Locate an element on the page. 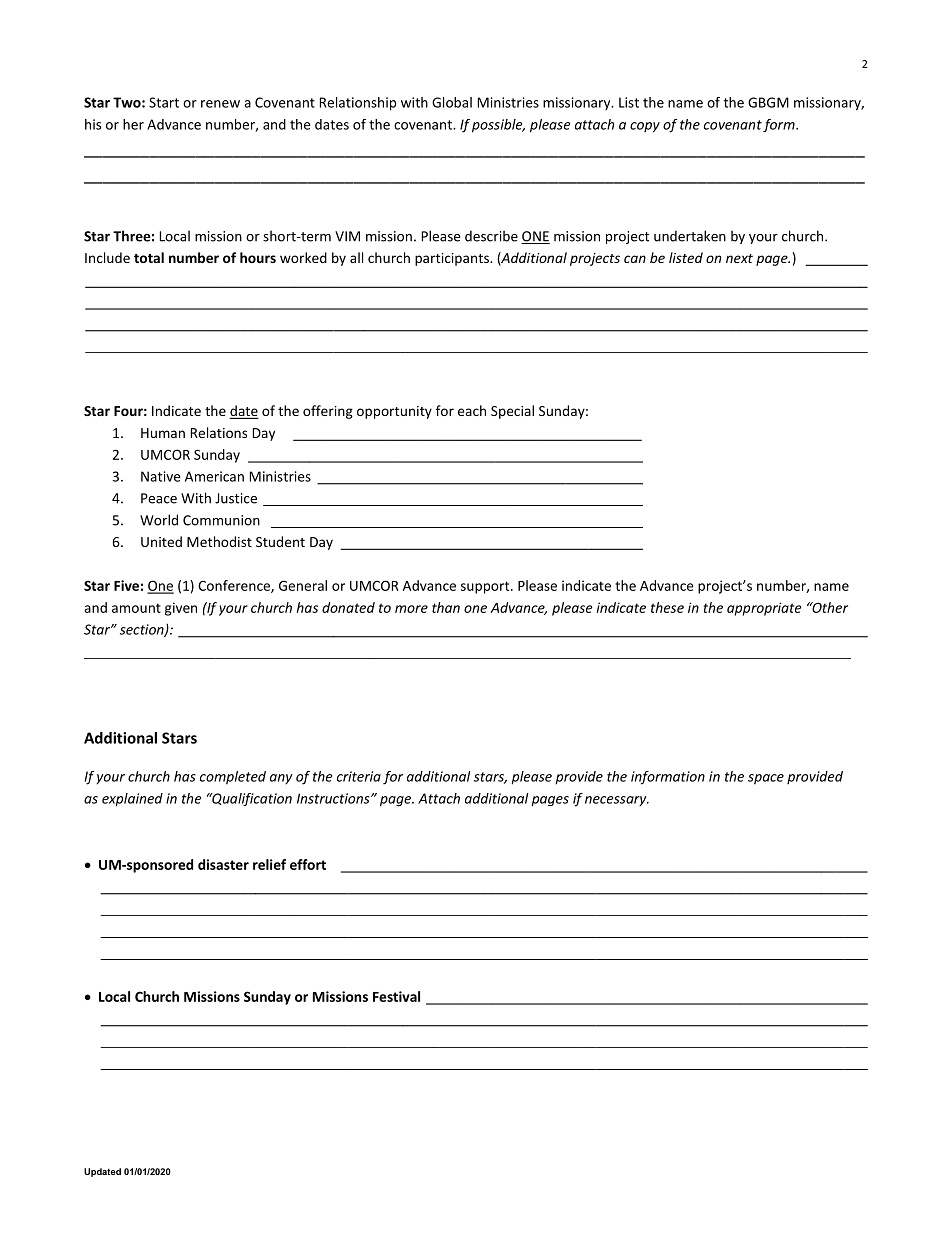  next is located at coordinates (739, 258).
